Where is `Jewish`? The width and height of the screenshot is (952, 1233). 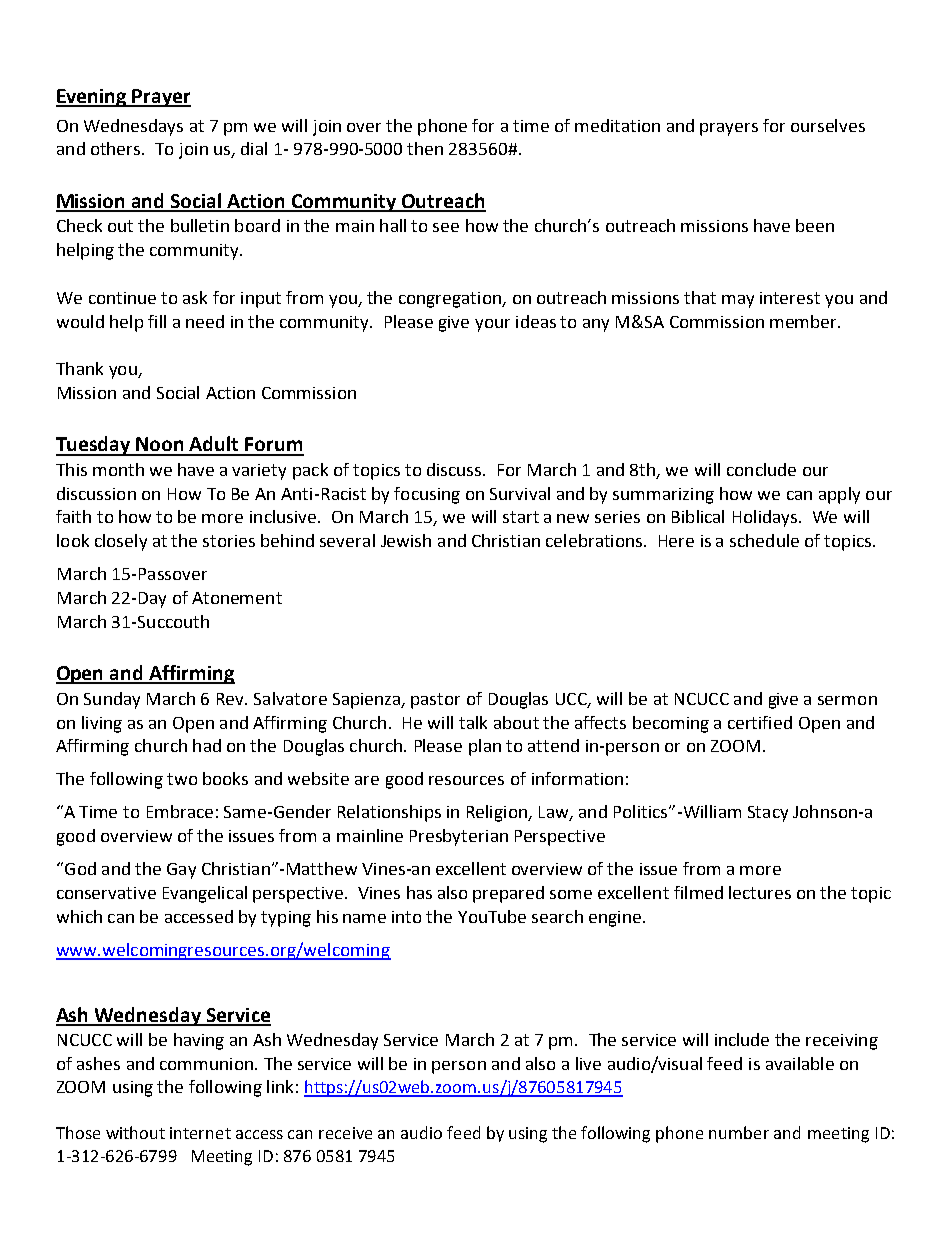
Jewish is located at coordinates (406, 540).
